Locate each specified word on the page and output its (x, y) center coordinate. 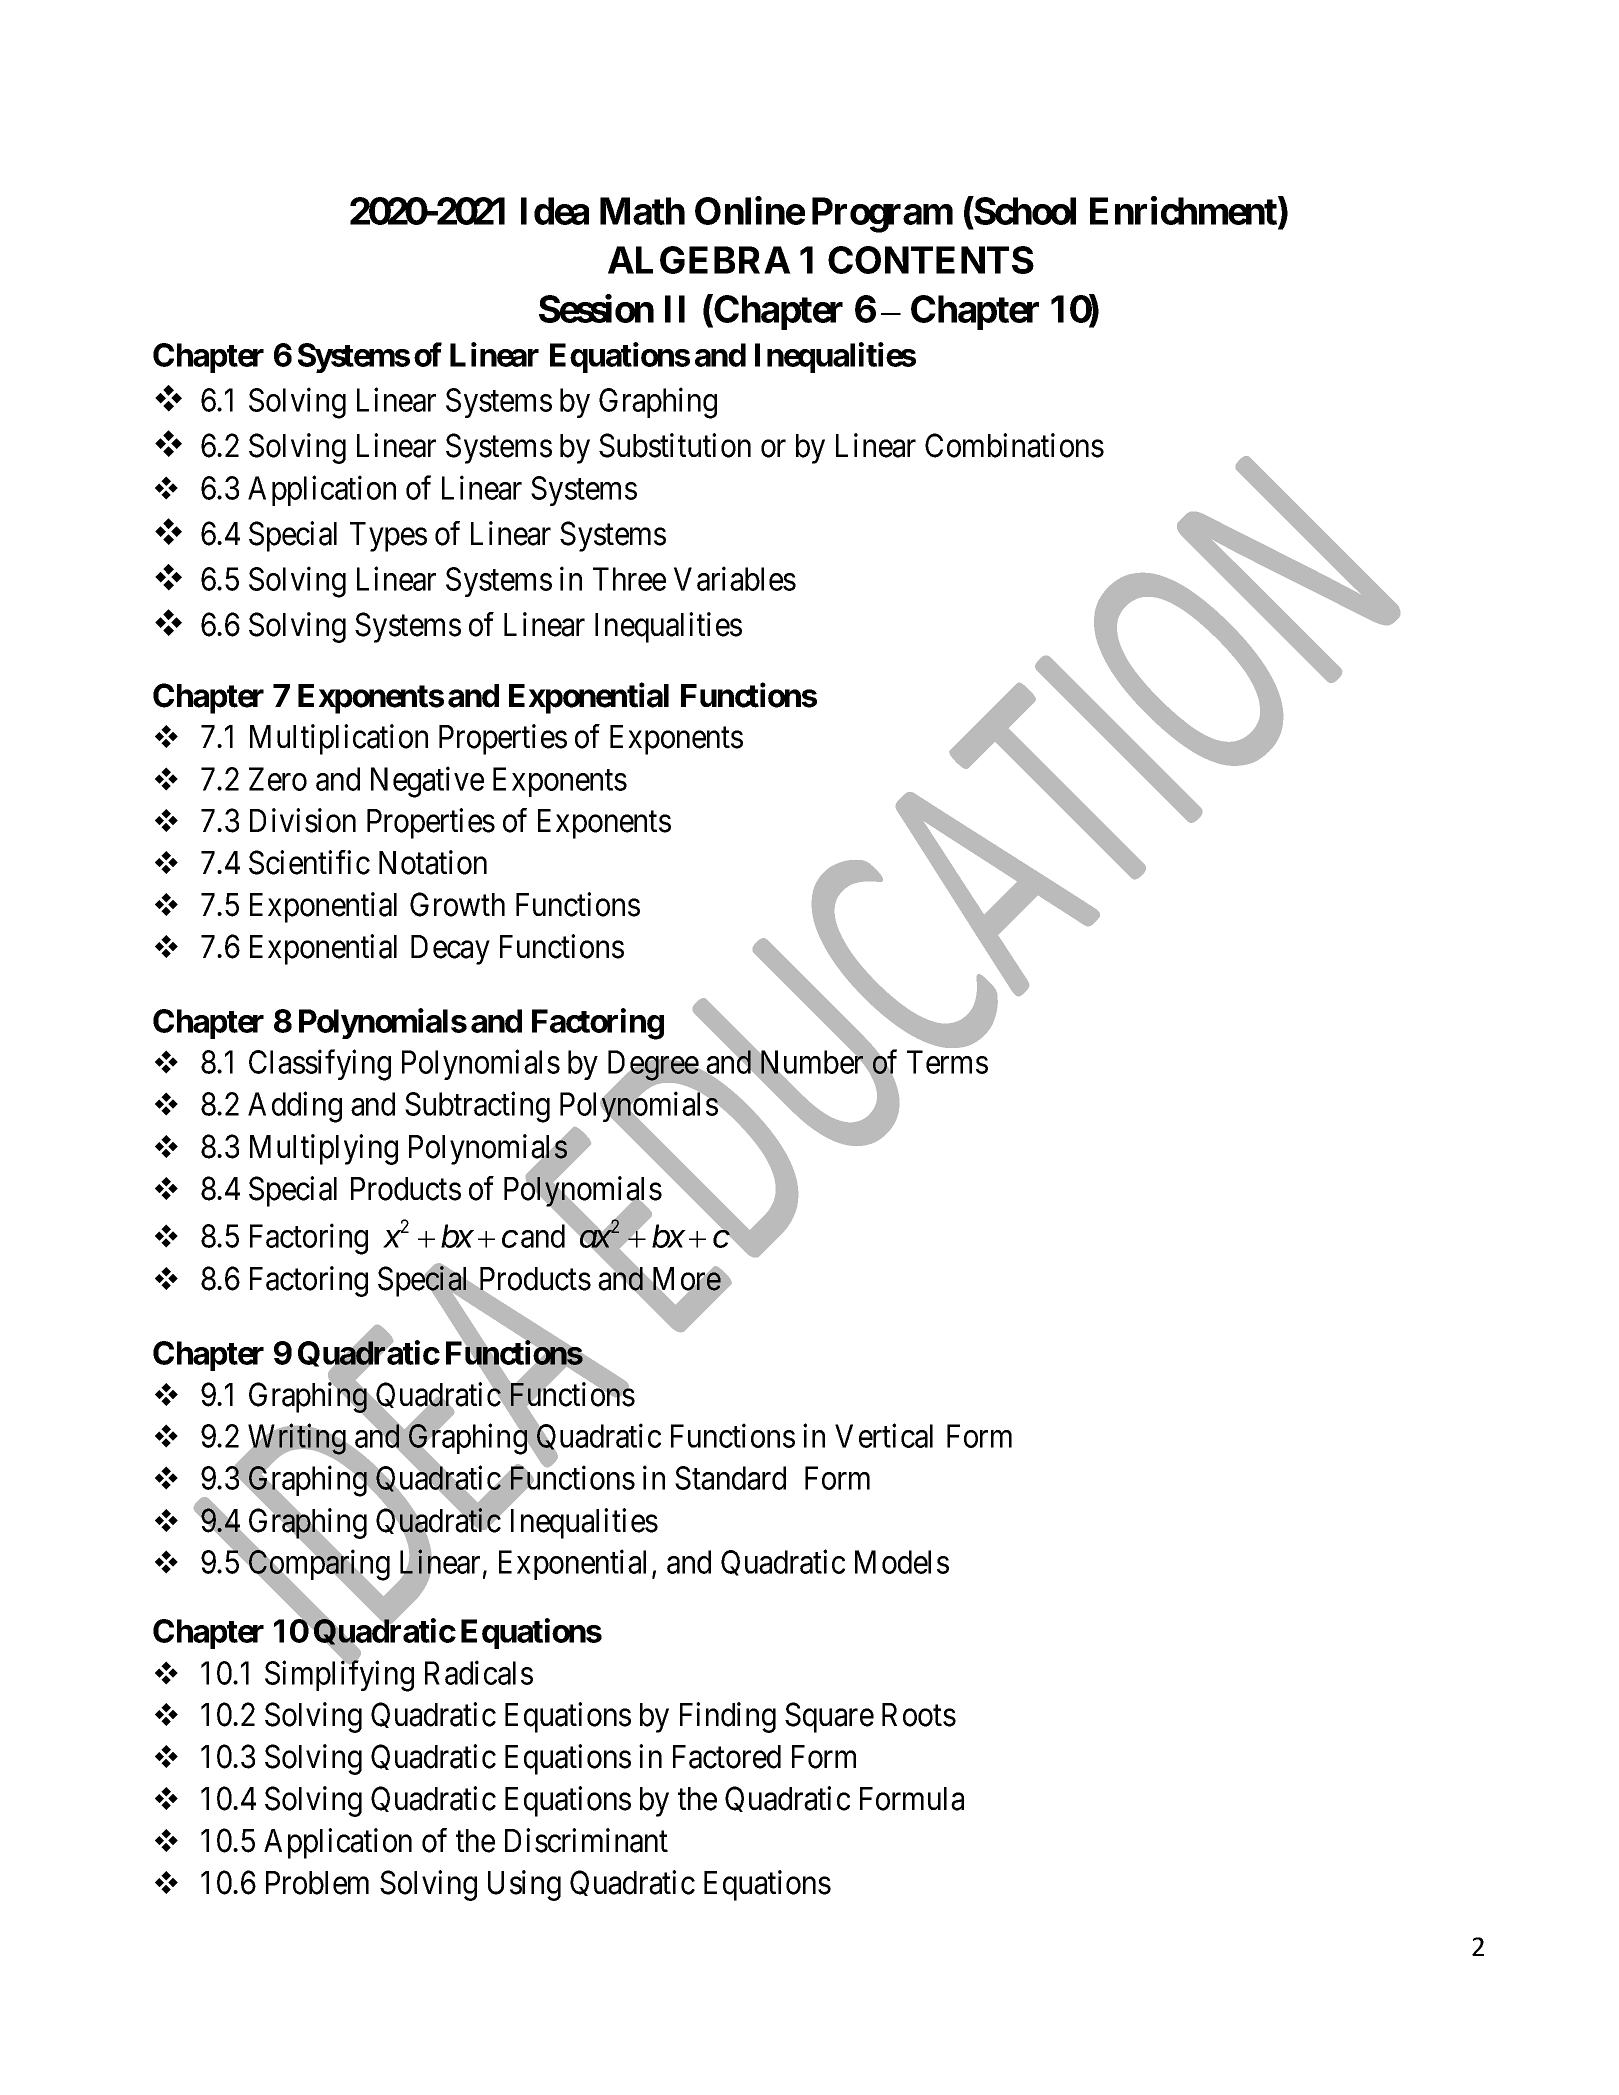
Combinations (1014, 445)
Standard (730, 1478)
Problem (317, 1883)
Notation (433, 862)
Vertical (884, 1436)
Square (829, 1717)
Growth (457, 904)
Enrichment (1184, 212)
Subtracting (477, 1107)
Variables (735, 579)
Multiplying (324, 1149)
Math (642, 211)
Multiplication (339, 739)
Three (629, 579)
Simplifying (339, 1676)
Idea (555, 211)
